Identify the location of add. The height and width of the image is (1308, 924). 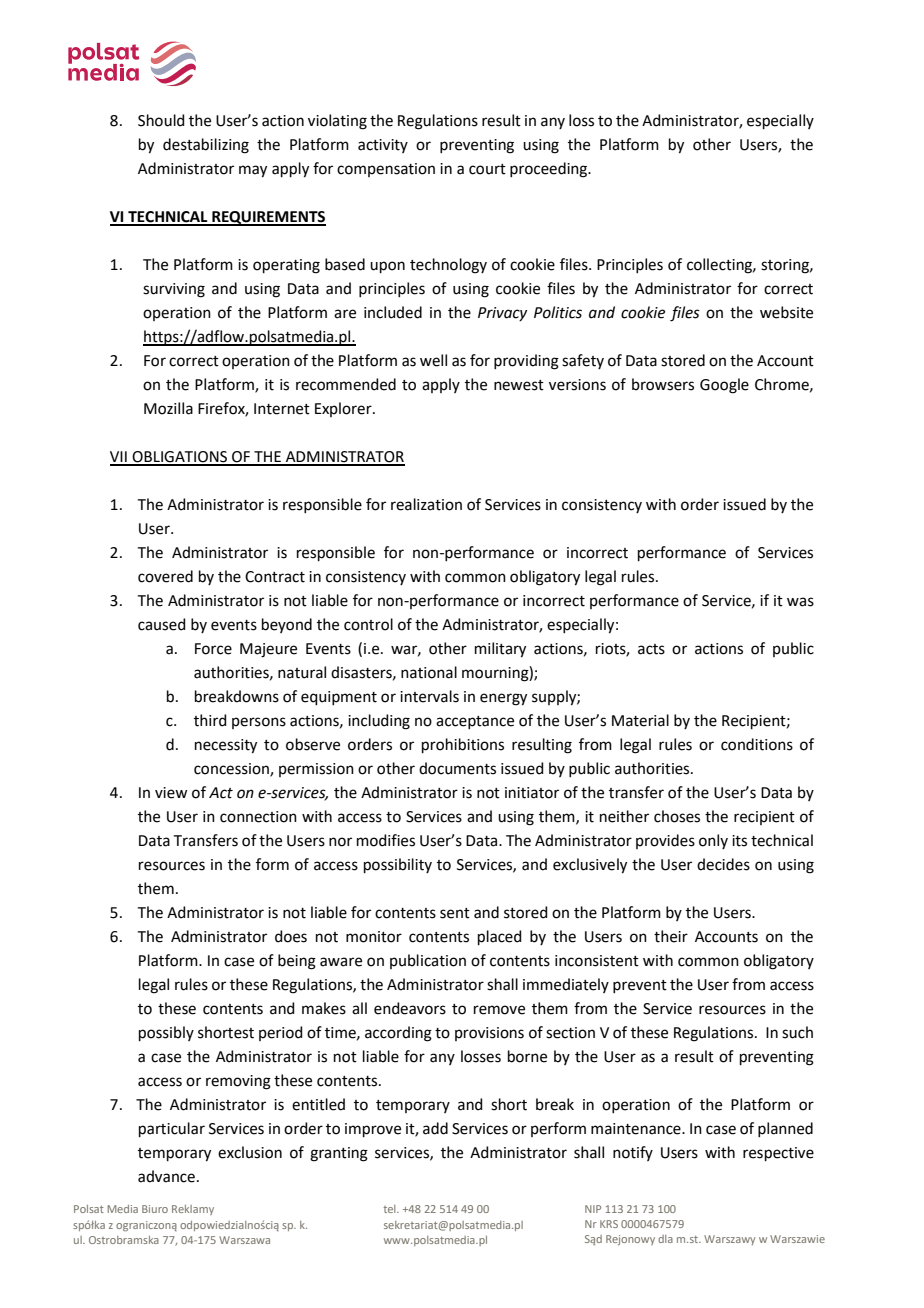
(435, 1128).
